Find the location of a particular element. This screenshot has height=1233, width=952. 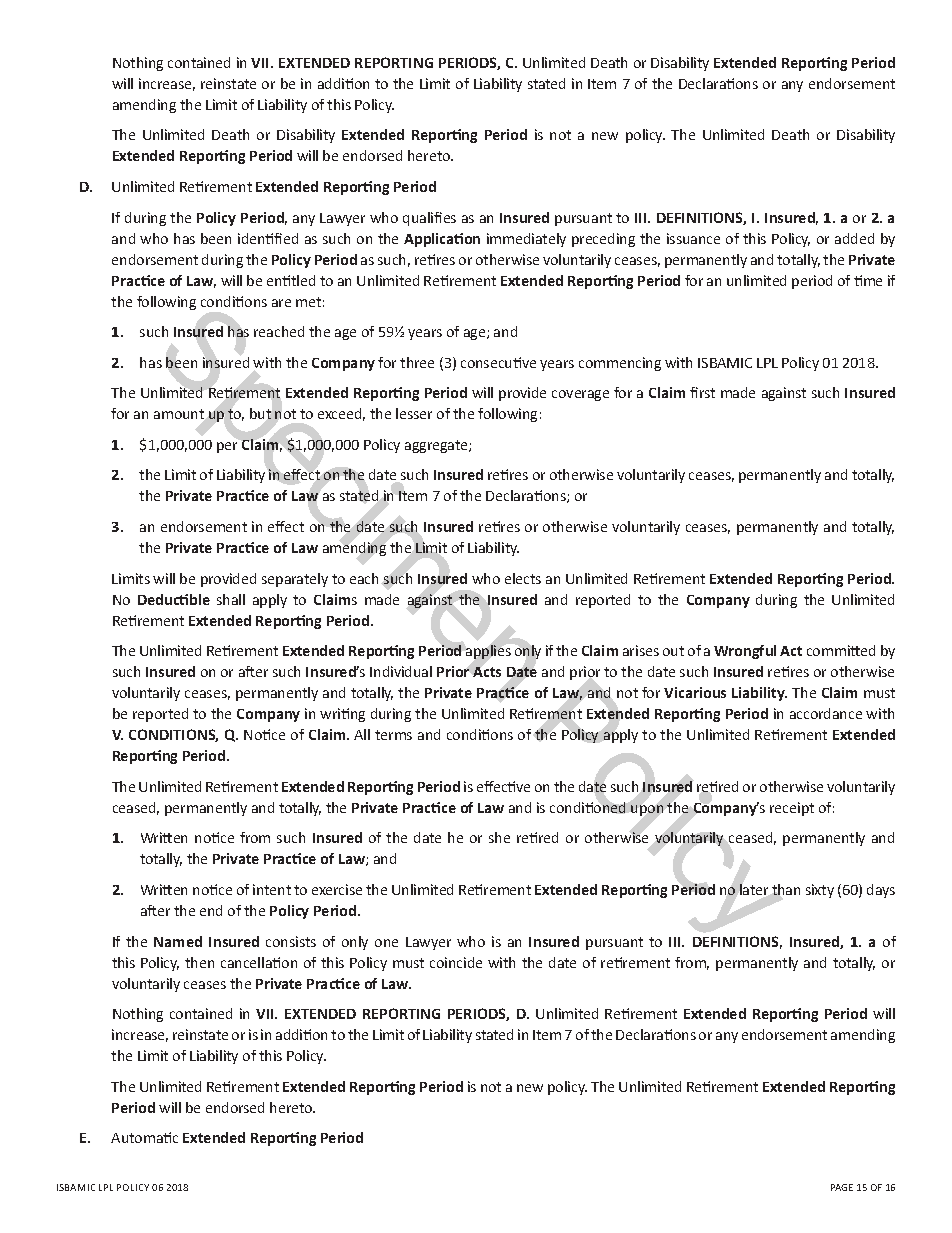

PAGE is located at coordinates (842, 1187).
